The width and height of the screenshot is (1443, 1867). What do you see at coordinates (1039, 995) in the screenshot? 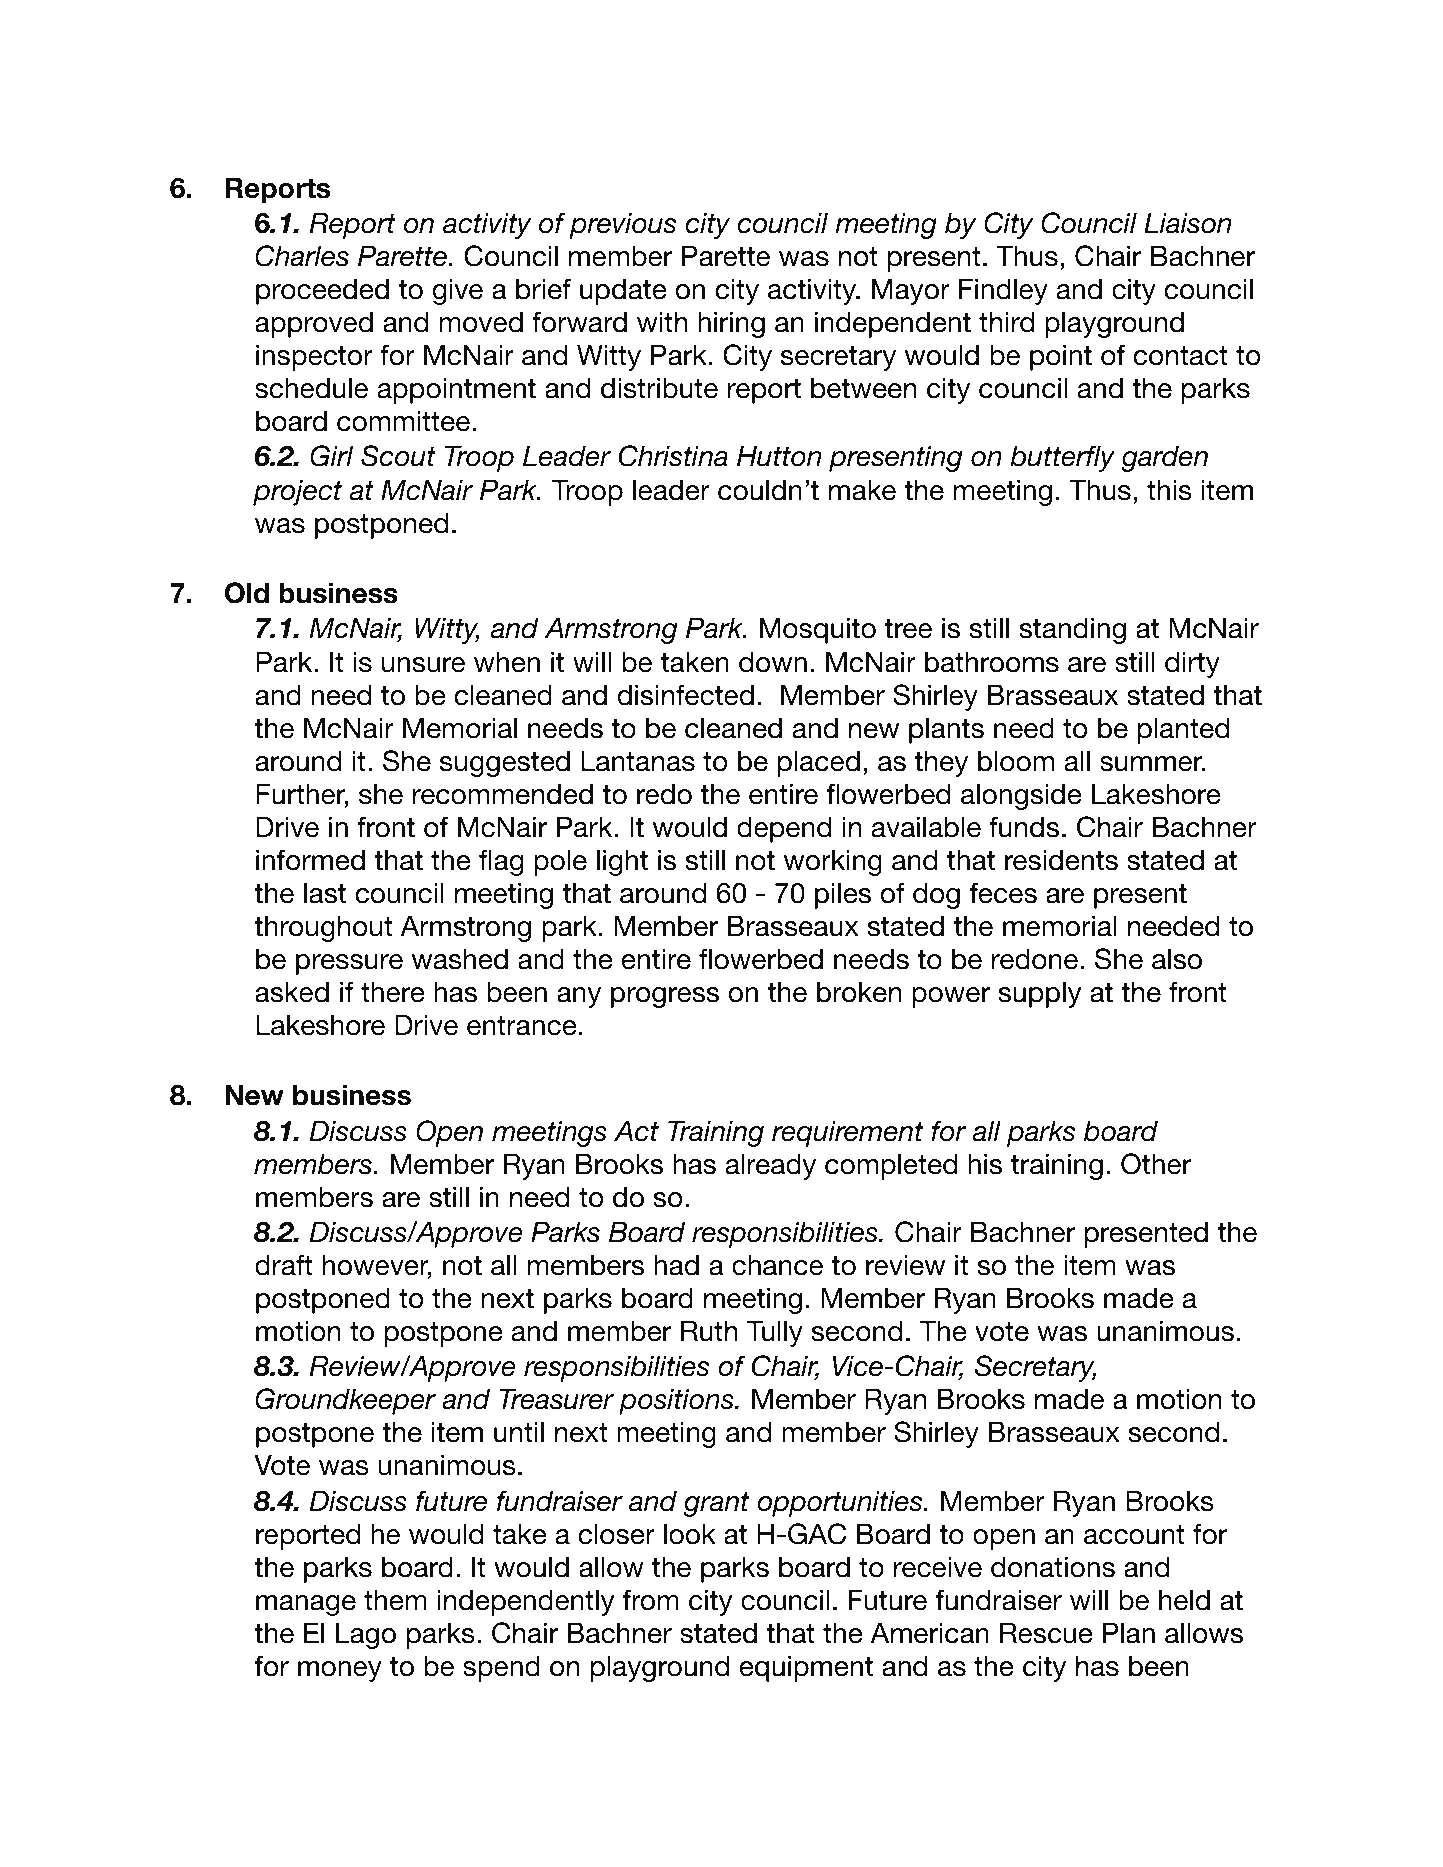
I see `supply` at bounding box center [1039, 995].
